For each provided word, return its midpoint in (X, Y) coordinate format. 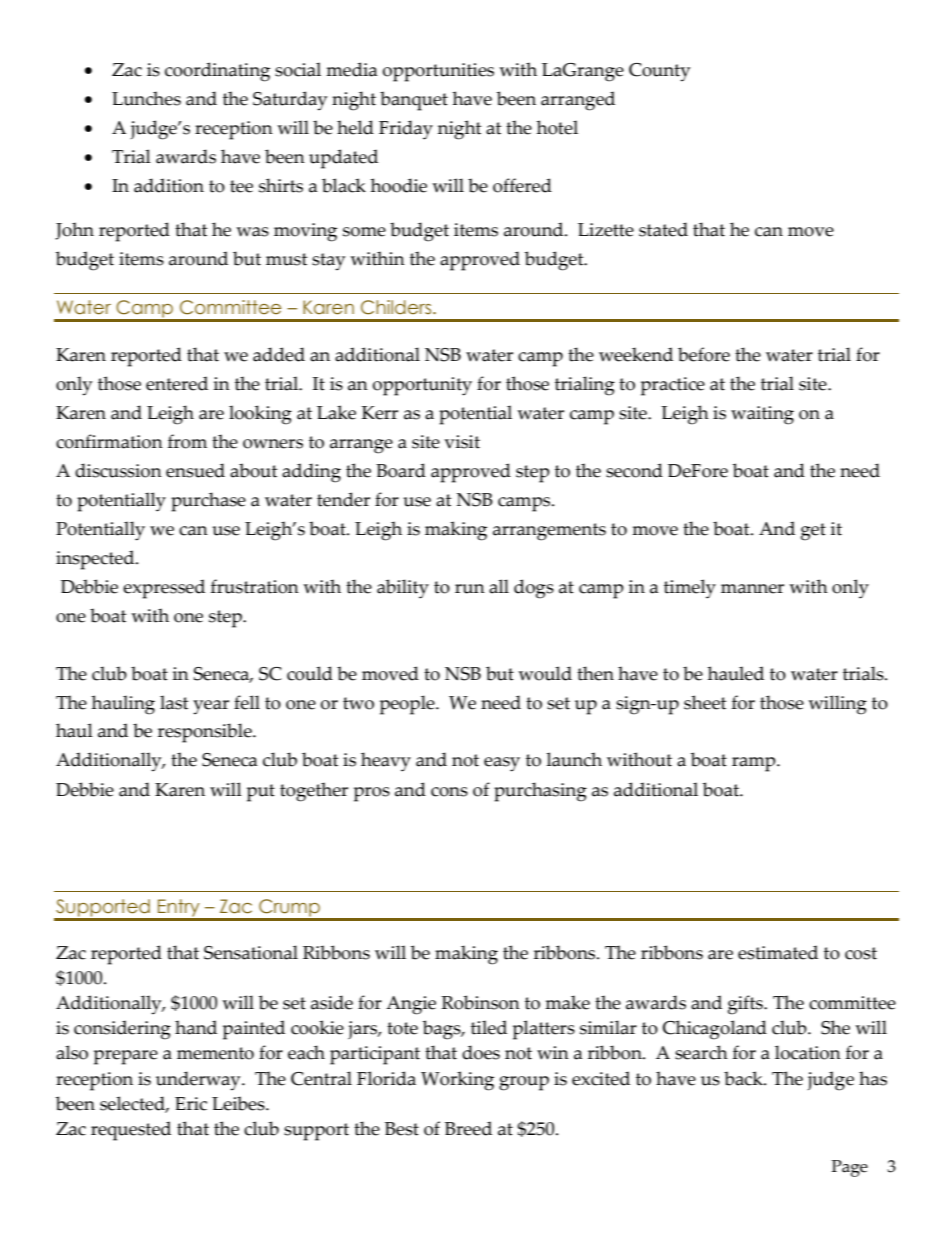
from (187, 441)
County (659, 72)
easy (502, 764)
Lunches (146, 98)
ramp (755, 764)
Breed (468, 1128)
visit (462, 442)
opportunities (438, 72)
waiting (762, 415)
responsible (206, 733)
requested (131, 1131)
